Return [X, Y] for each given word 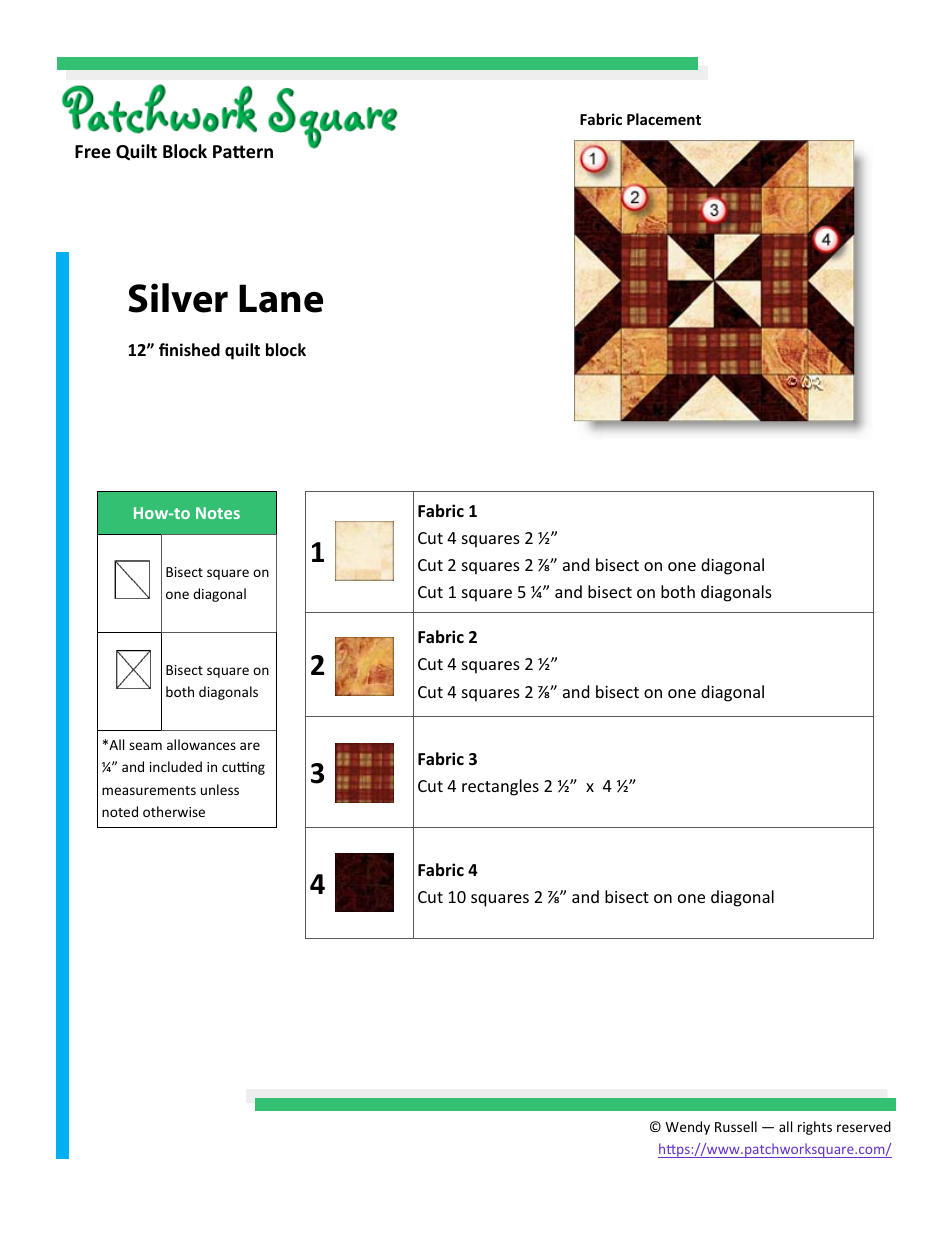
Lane [281, 298]
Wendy [688, 1128]
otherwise [174, 811]
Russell [736, 1126]
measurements [149, 790]
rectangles [500, 787]
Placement [664, 119]
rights [815, 1128]
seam [145, 746]
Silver [178, 298]
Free [93, 152]
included [176, 766]
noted [120, 811]
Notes [218, 513]
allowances [201, 744]
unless [220, 789]
